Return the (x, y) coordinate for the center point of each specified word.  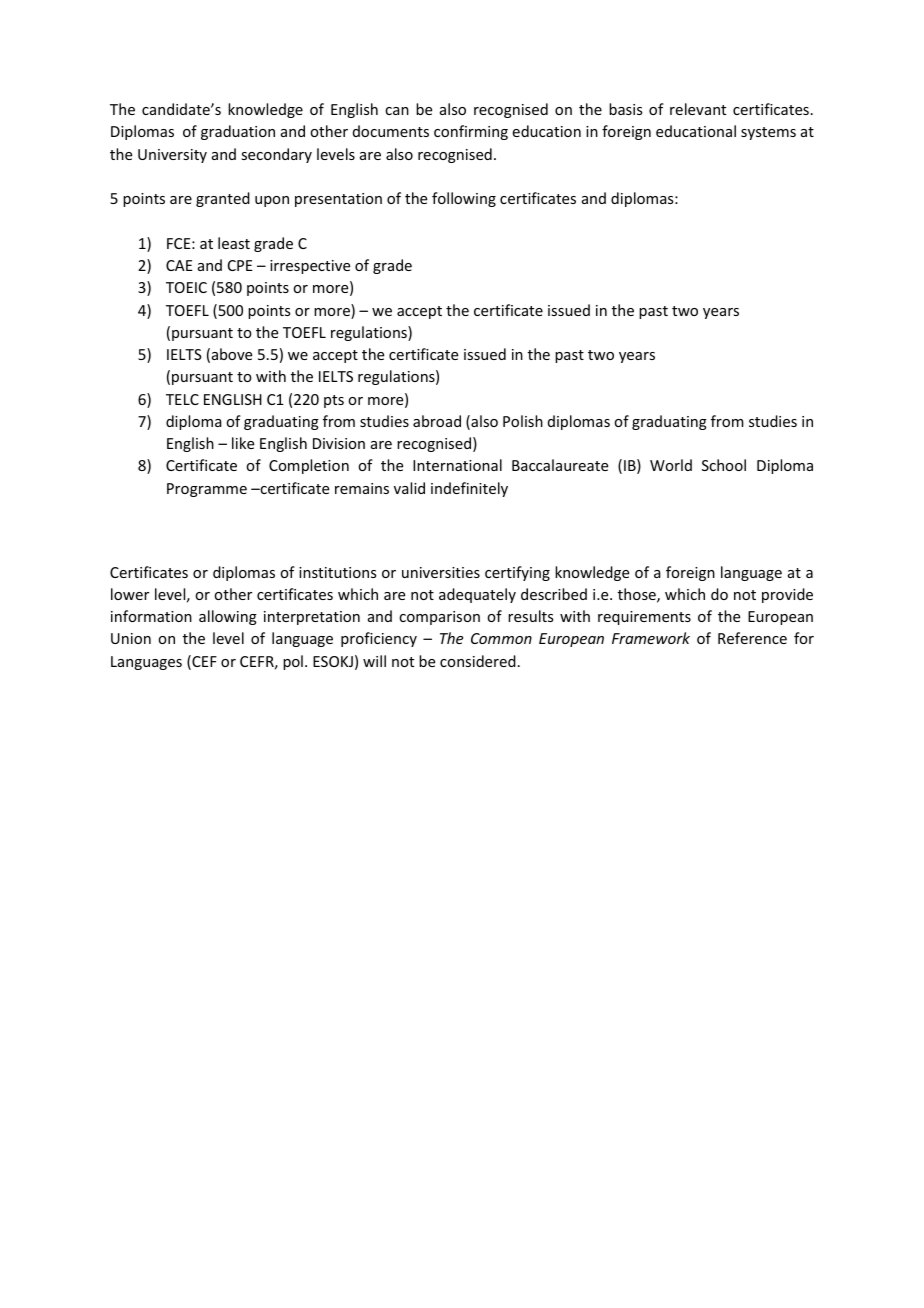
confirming (471, 132)
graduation (238, 132)
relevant (698, 109)
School (724, 465)
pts (334, 401)
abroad (437, 421)
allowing (228, 617)
